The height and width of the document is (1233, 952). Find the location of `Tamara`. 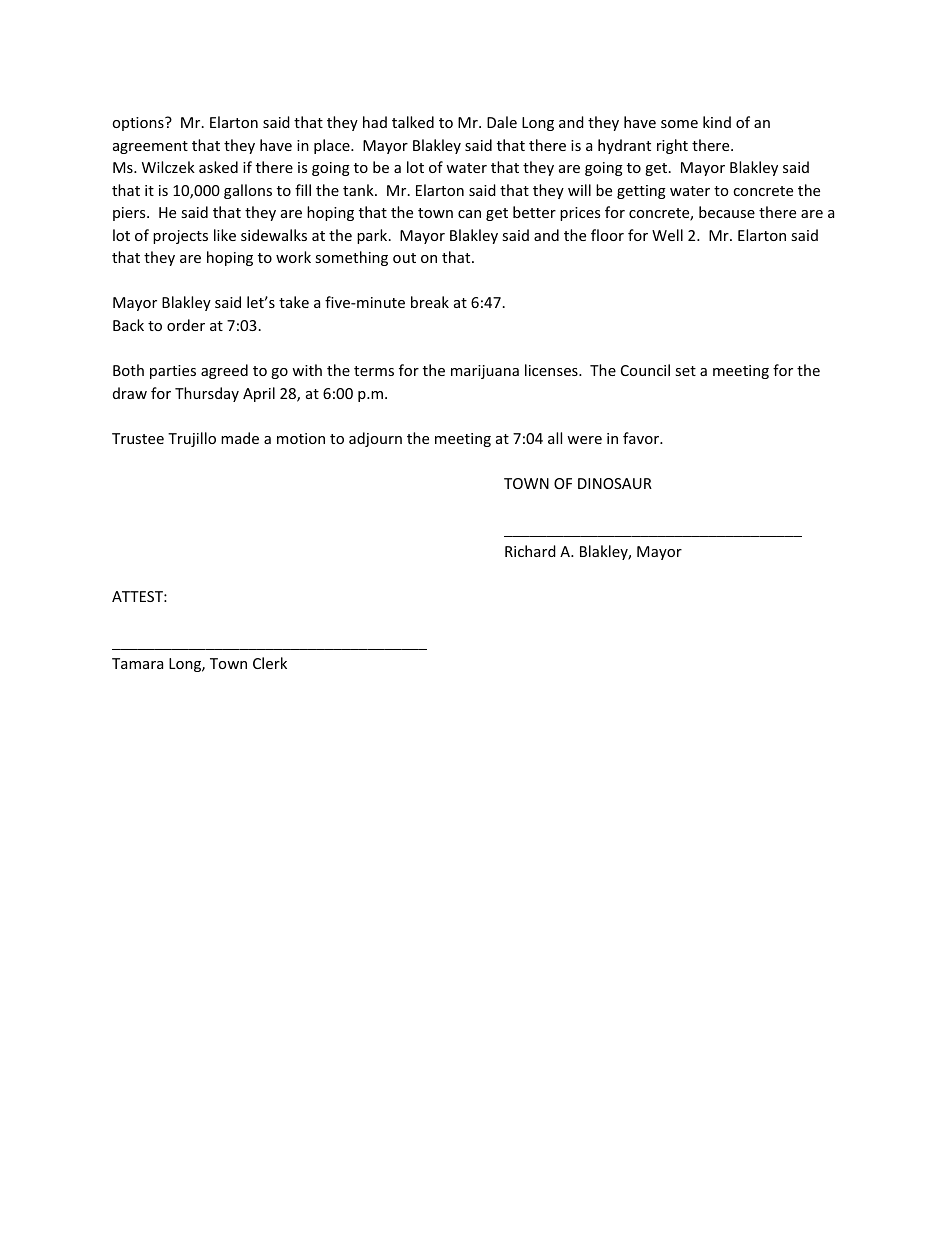

Tamara is located at coordinates (137, 663).
